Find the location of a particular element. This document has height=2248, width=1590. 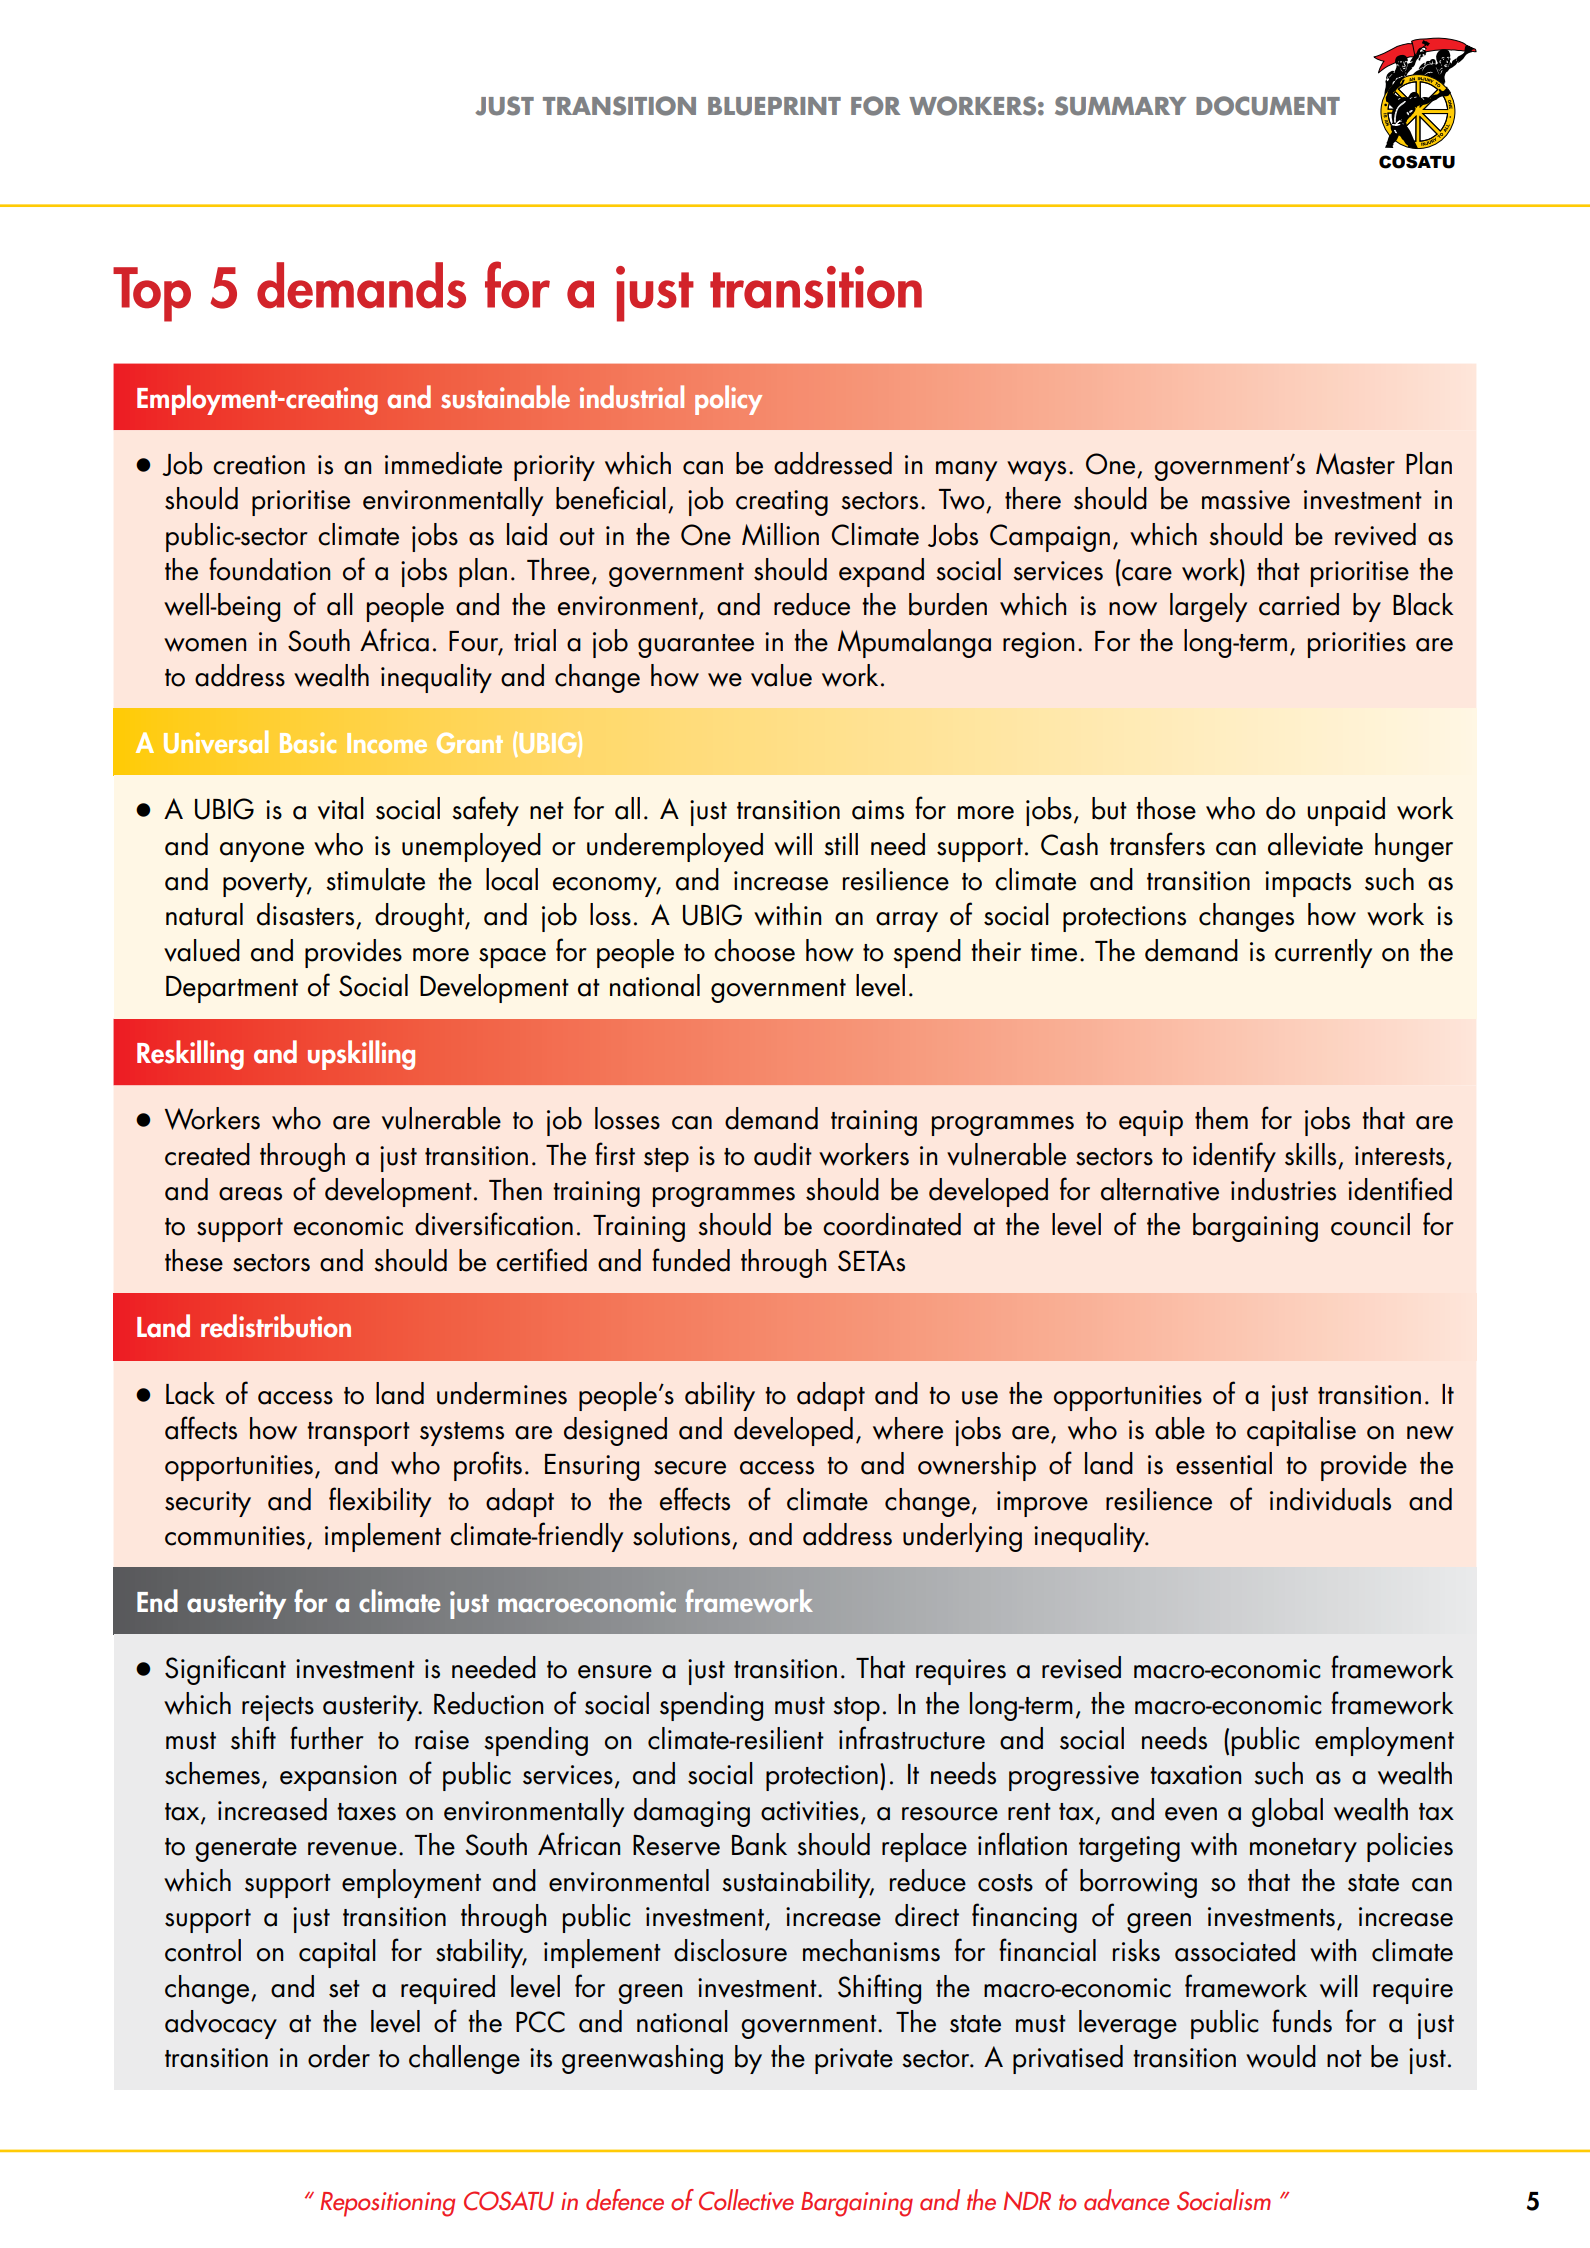

effects is located at coordinates (695, 1499).
